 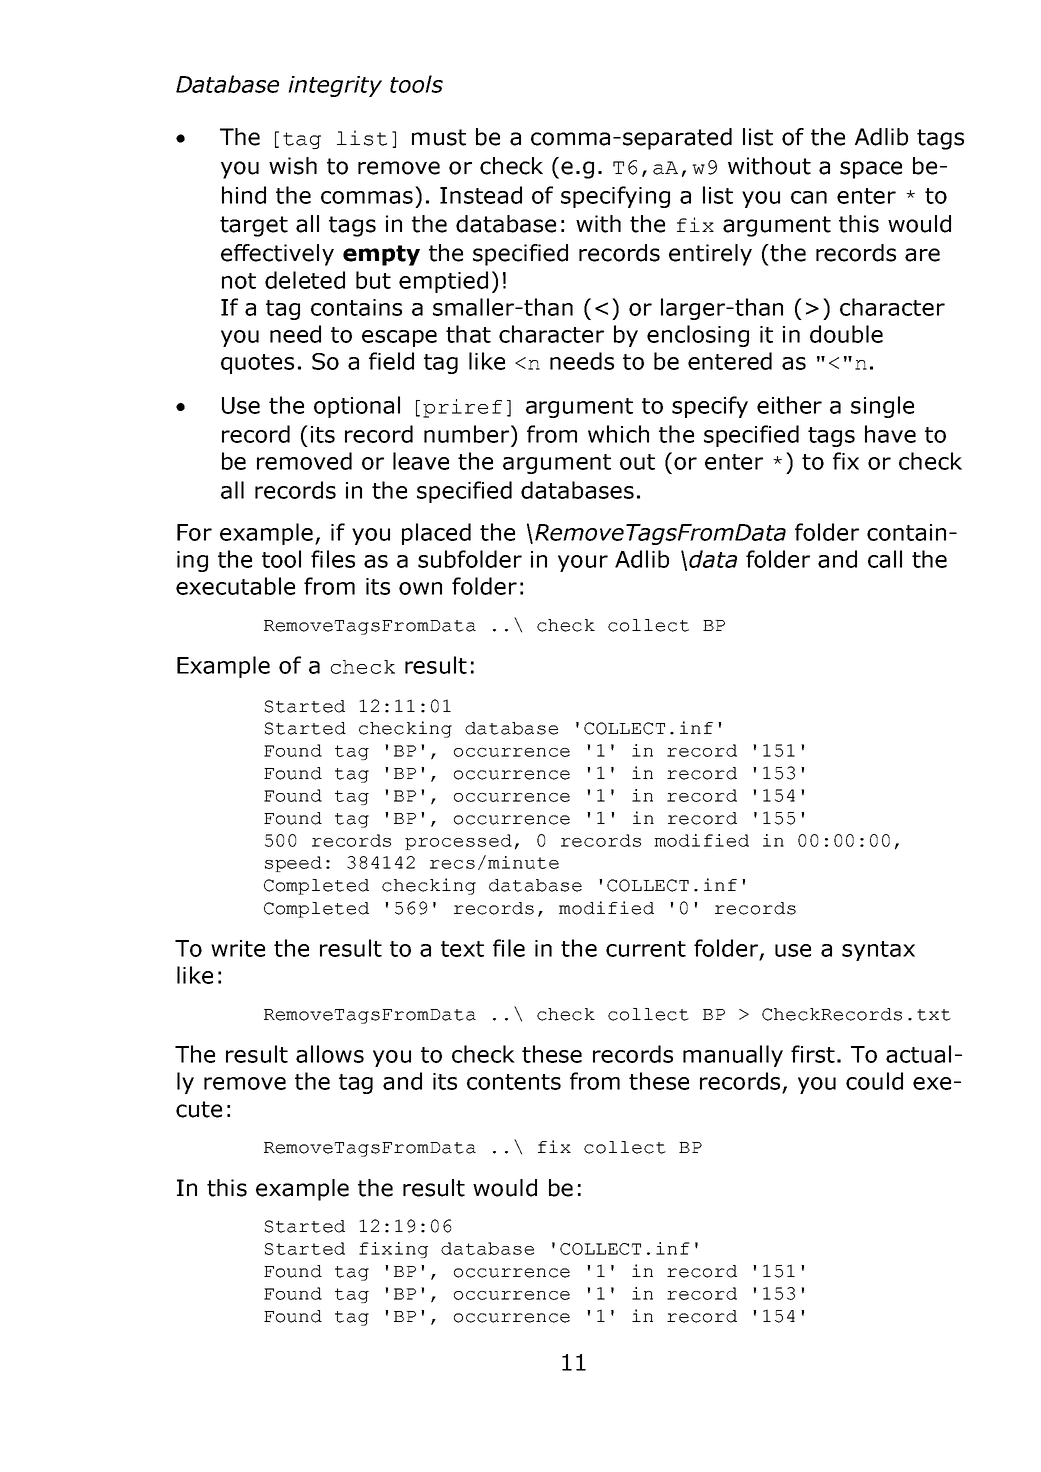 I want to click on call, so click(x=885, y=559).
